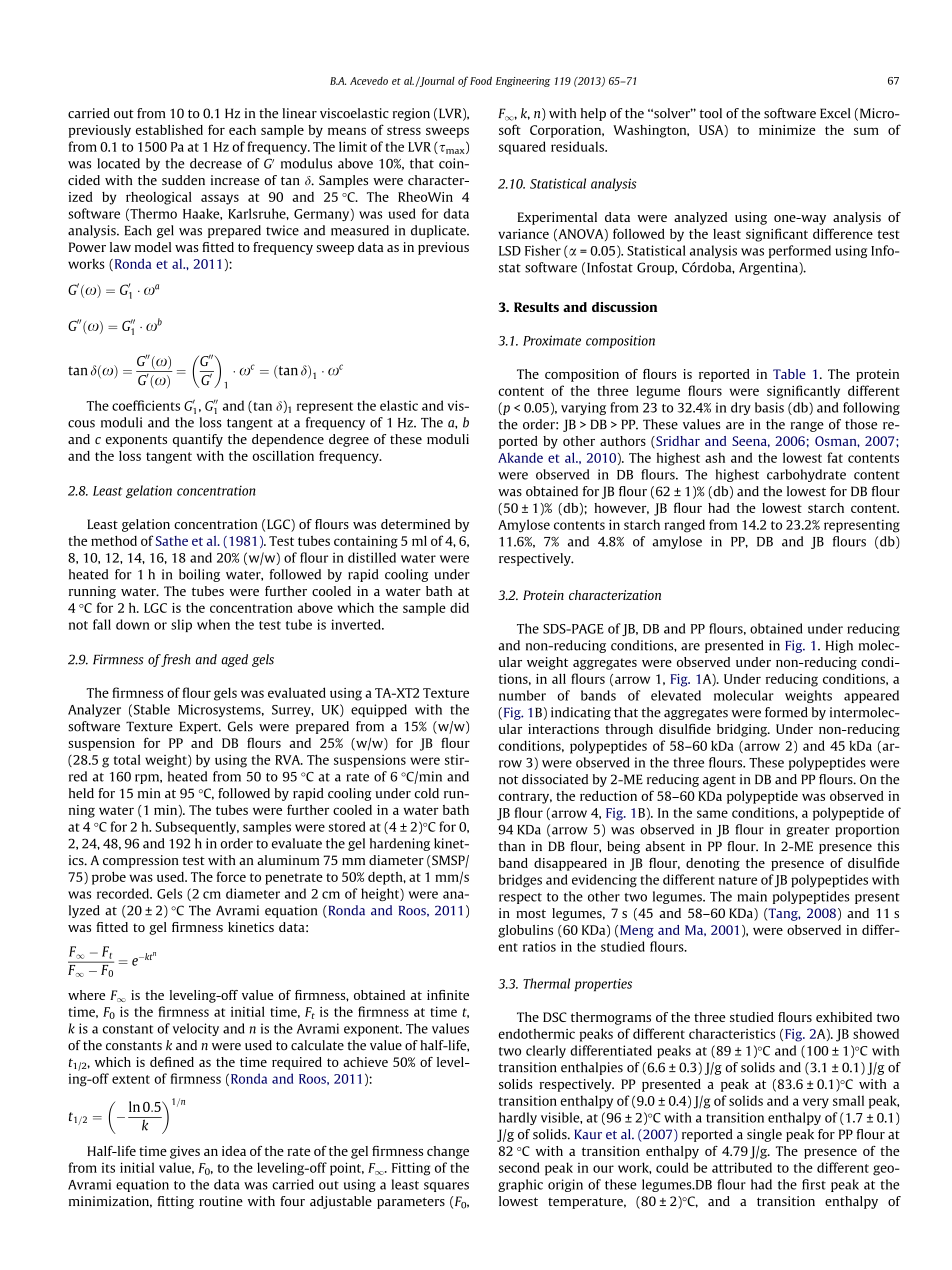 This screenshot has width=952, height=1270. What do you see at coordinates (769, 407) in the screenshot?
I see `basis` at bounding box center [769, 407].
